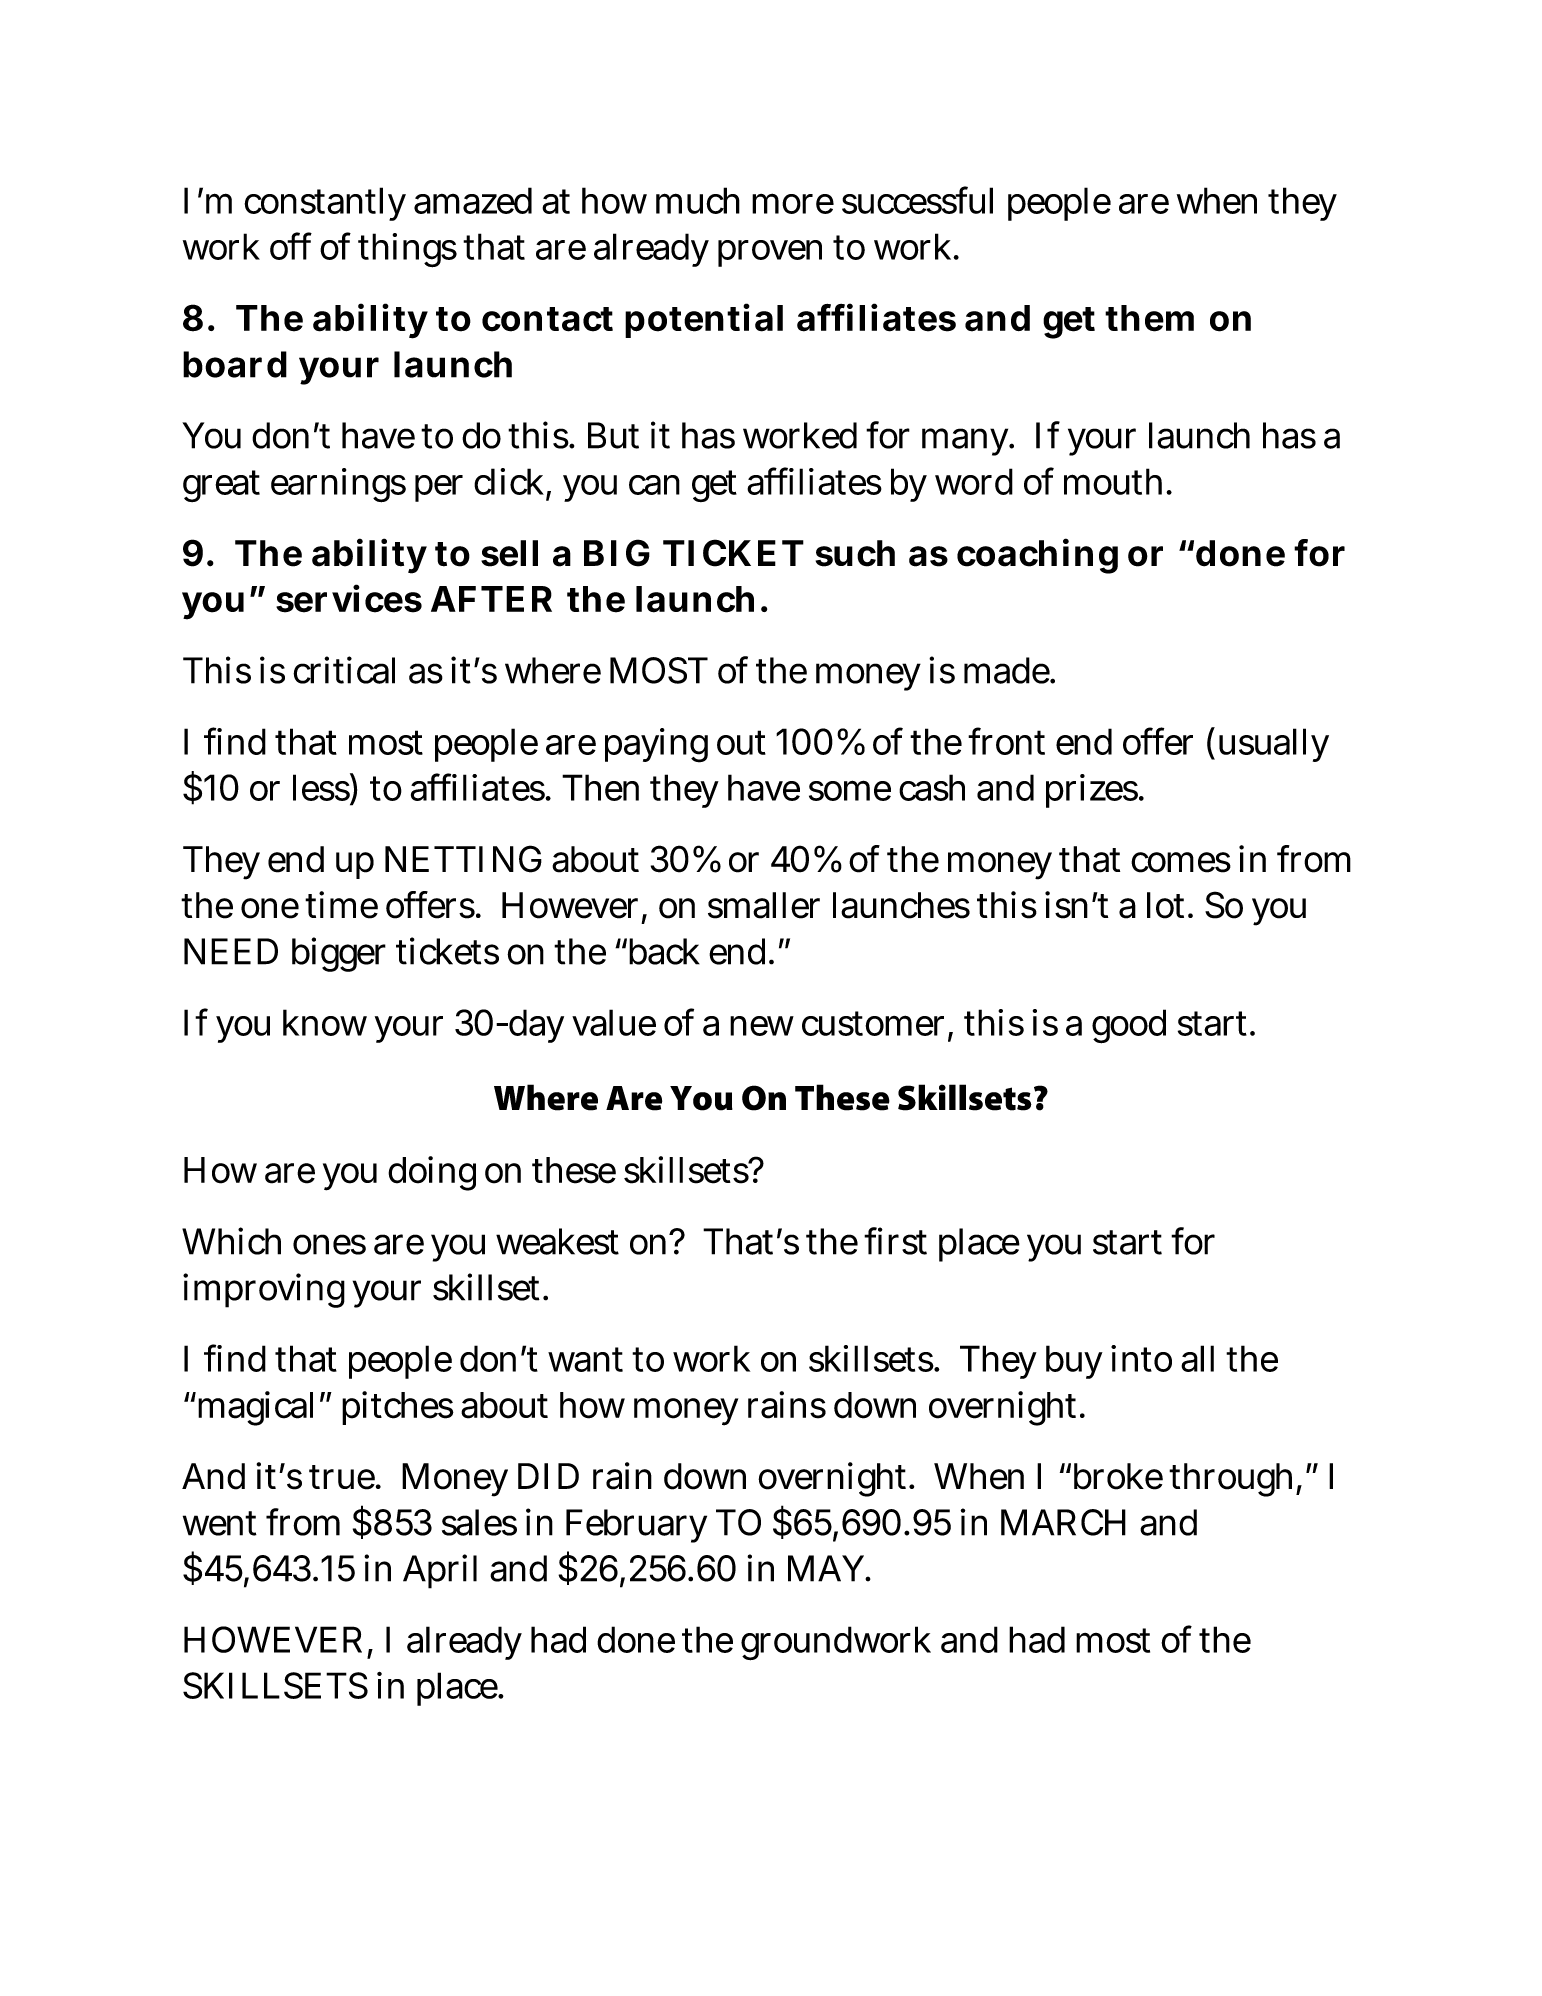  Describe the element at coordinates (1063, 1522) in the screenshot. I see `MARCH` at that location.
